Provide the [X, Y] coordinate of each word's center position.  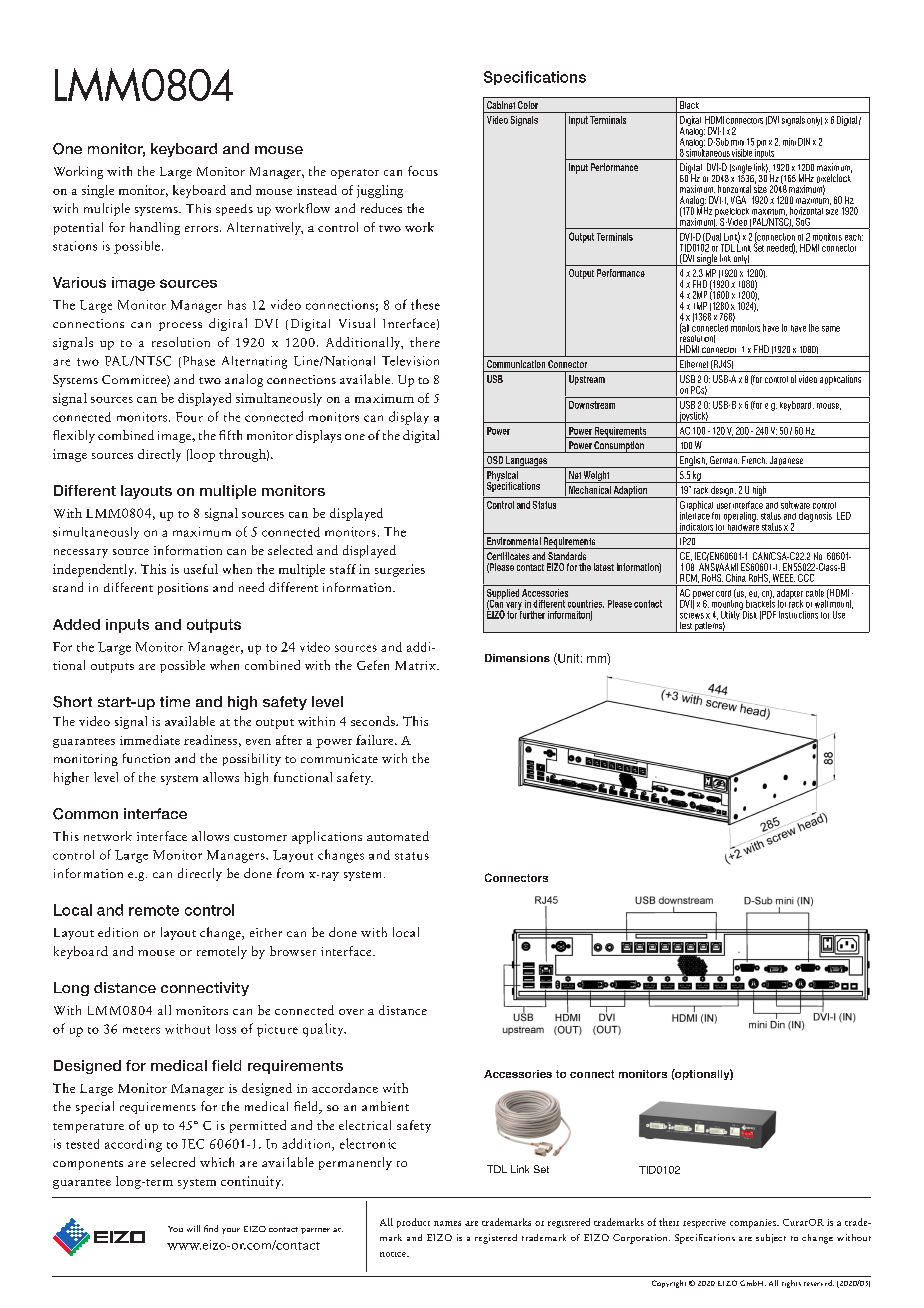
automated [398, 836]
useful [201, 569]
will [193, 1228]
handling [155, 228]
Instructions [798, 615]
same [831, 329]
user [724, 506]
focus [423, 171]
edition [118, 932]
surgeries [400, 570]
